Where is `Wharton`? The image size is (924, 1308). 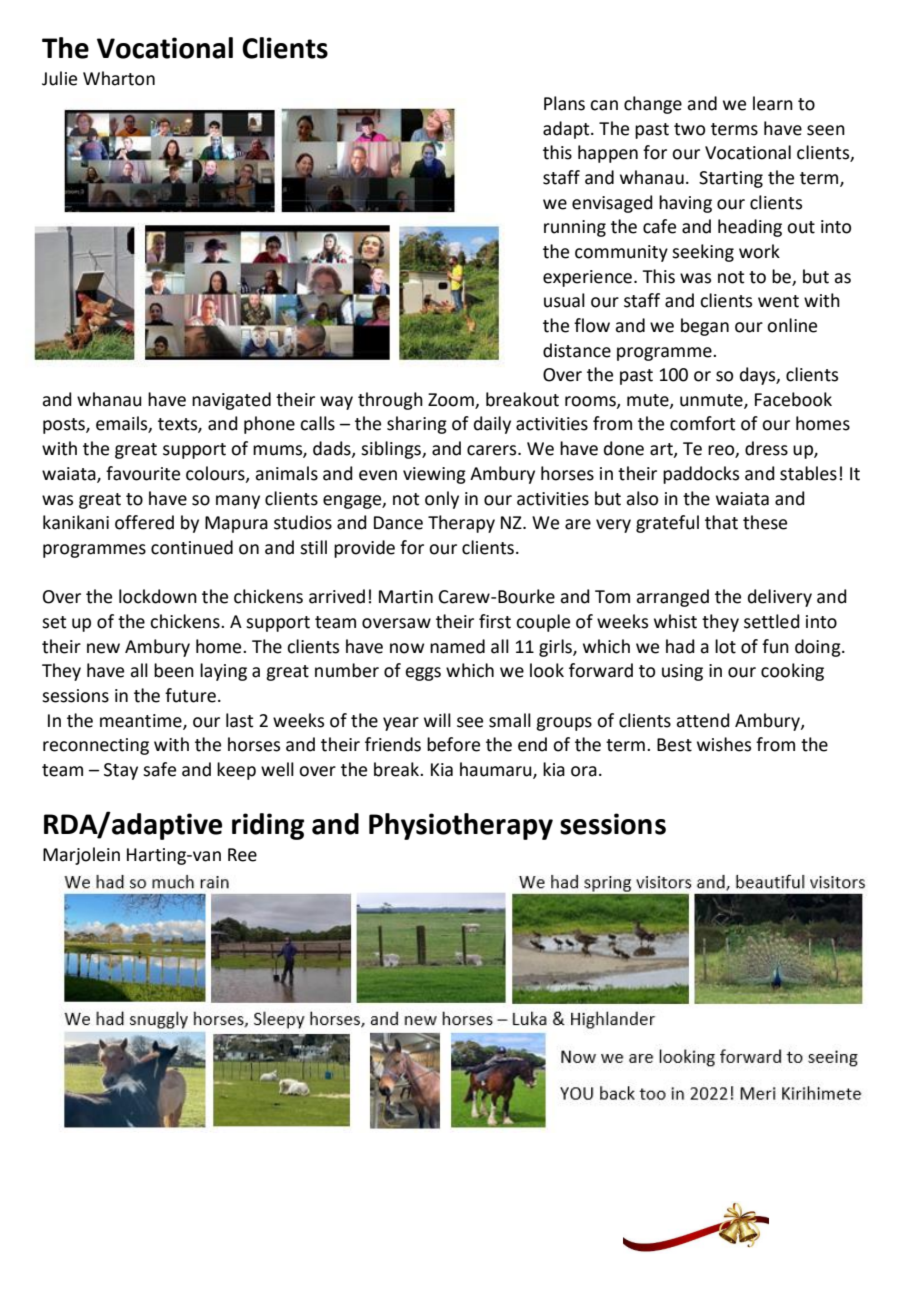 Wharton is located at coordinates (119, 78).
